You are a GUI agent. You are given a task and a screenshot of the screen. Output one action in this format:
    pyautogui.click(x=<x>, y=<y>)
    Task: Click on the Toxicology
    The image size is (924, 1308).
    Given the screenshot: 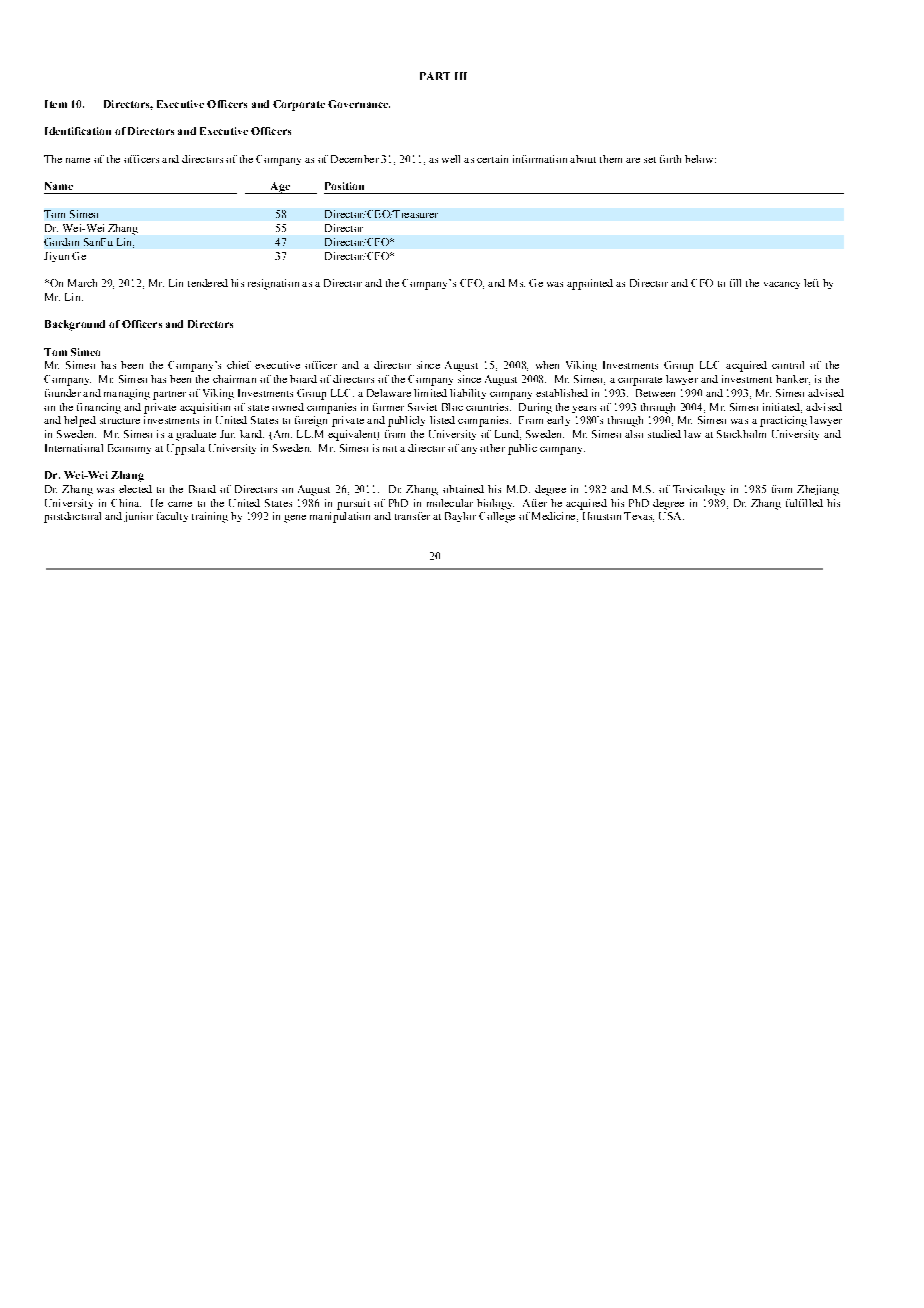 What is the action you would take?
    pyautogui.click(x=699, y=490)
